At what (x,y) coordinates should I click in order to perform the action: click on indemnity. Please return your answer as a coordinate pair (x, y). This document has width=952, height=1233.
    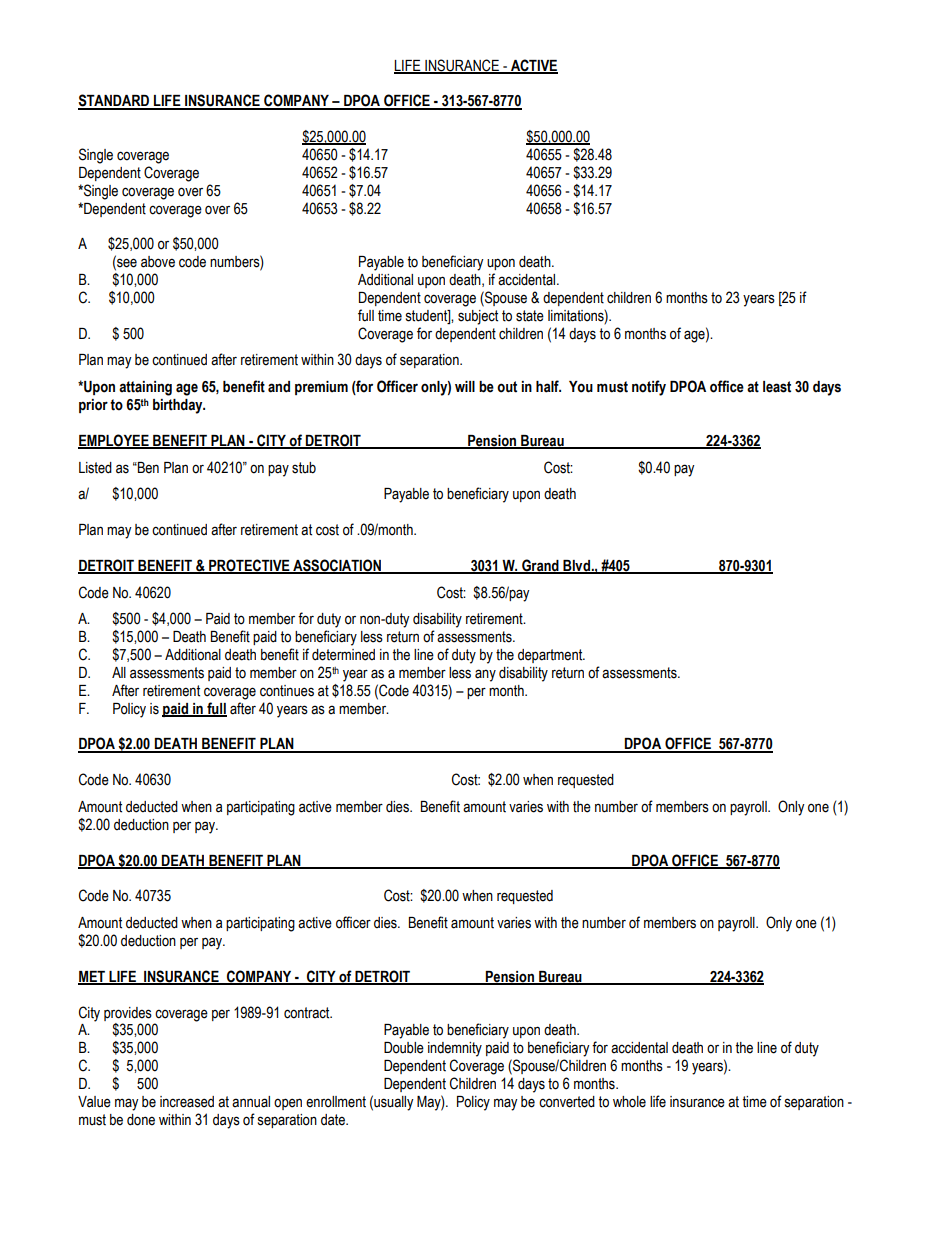
    Looking at the image, I should click on (455, 1049).
